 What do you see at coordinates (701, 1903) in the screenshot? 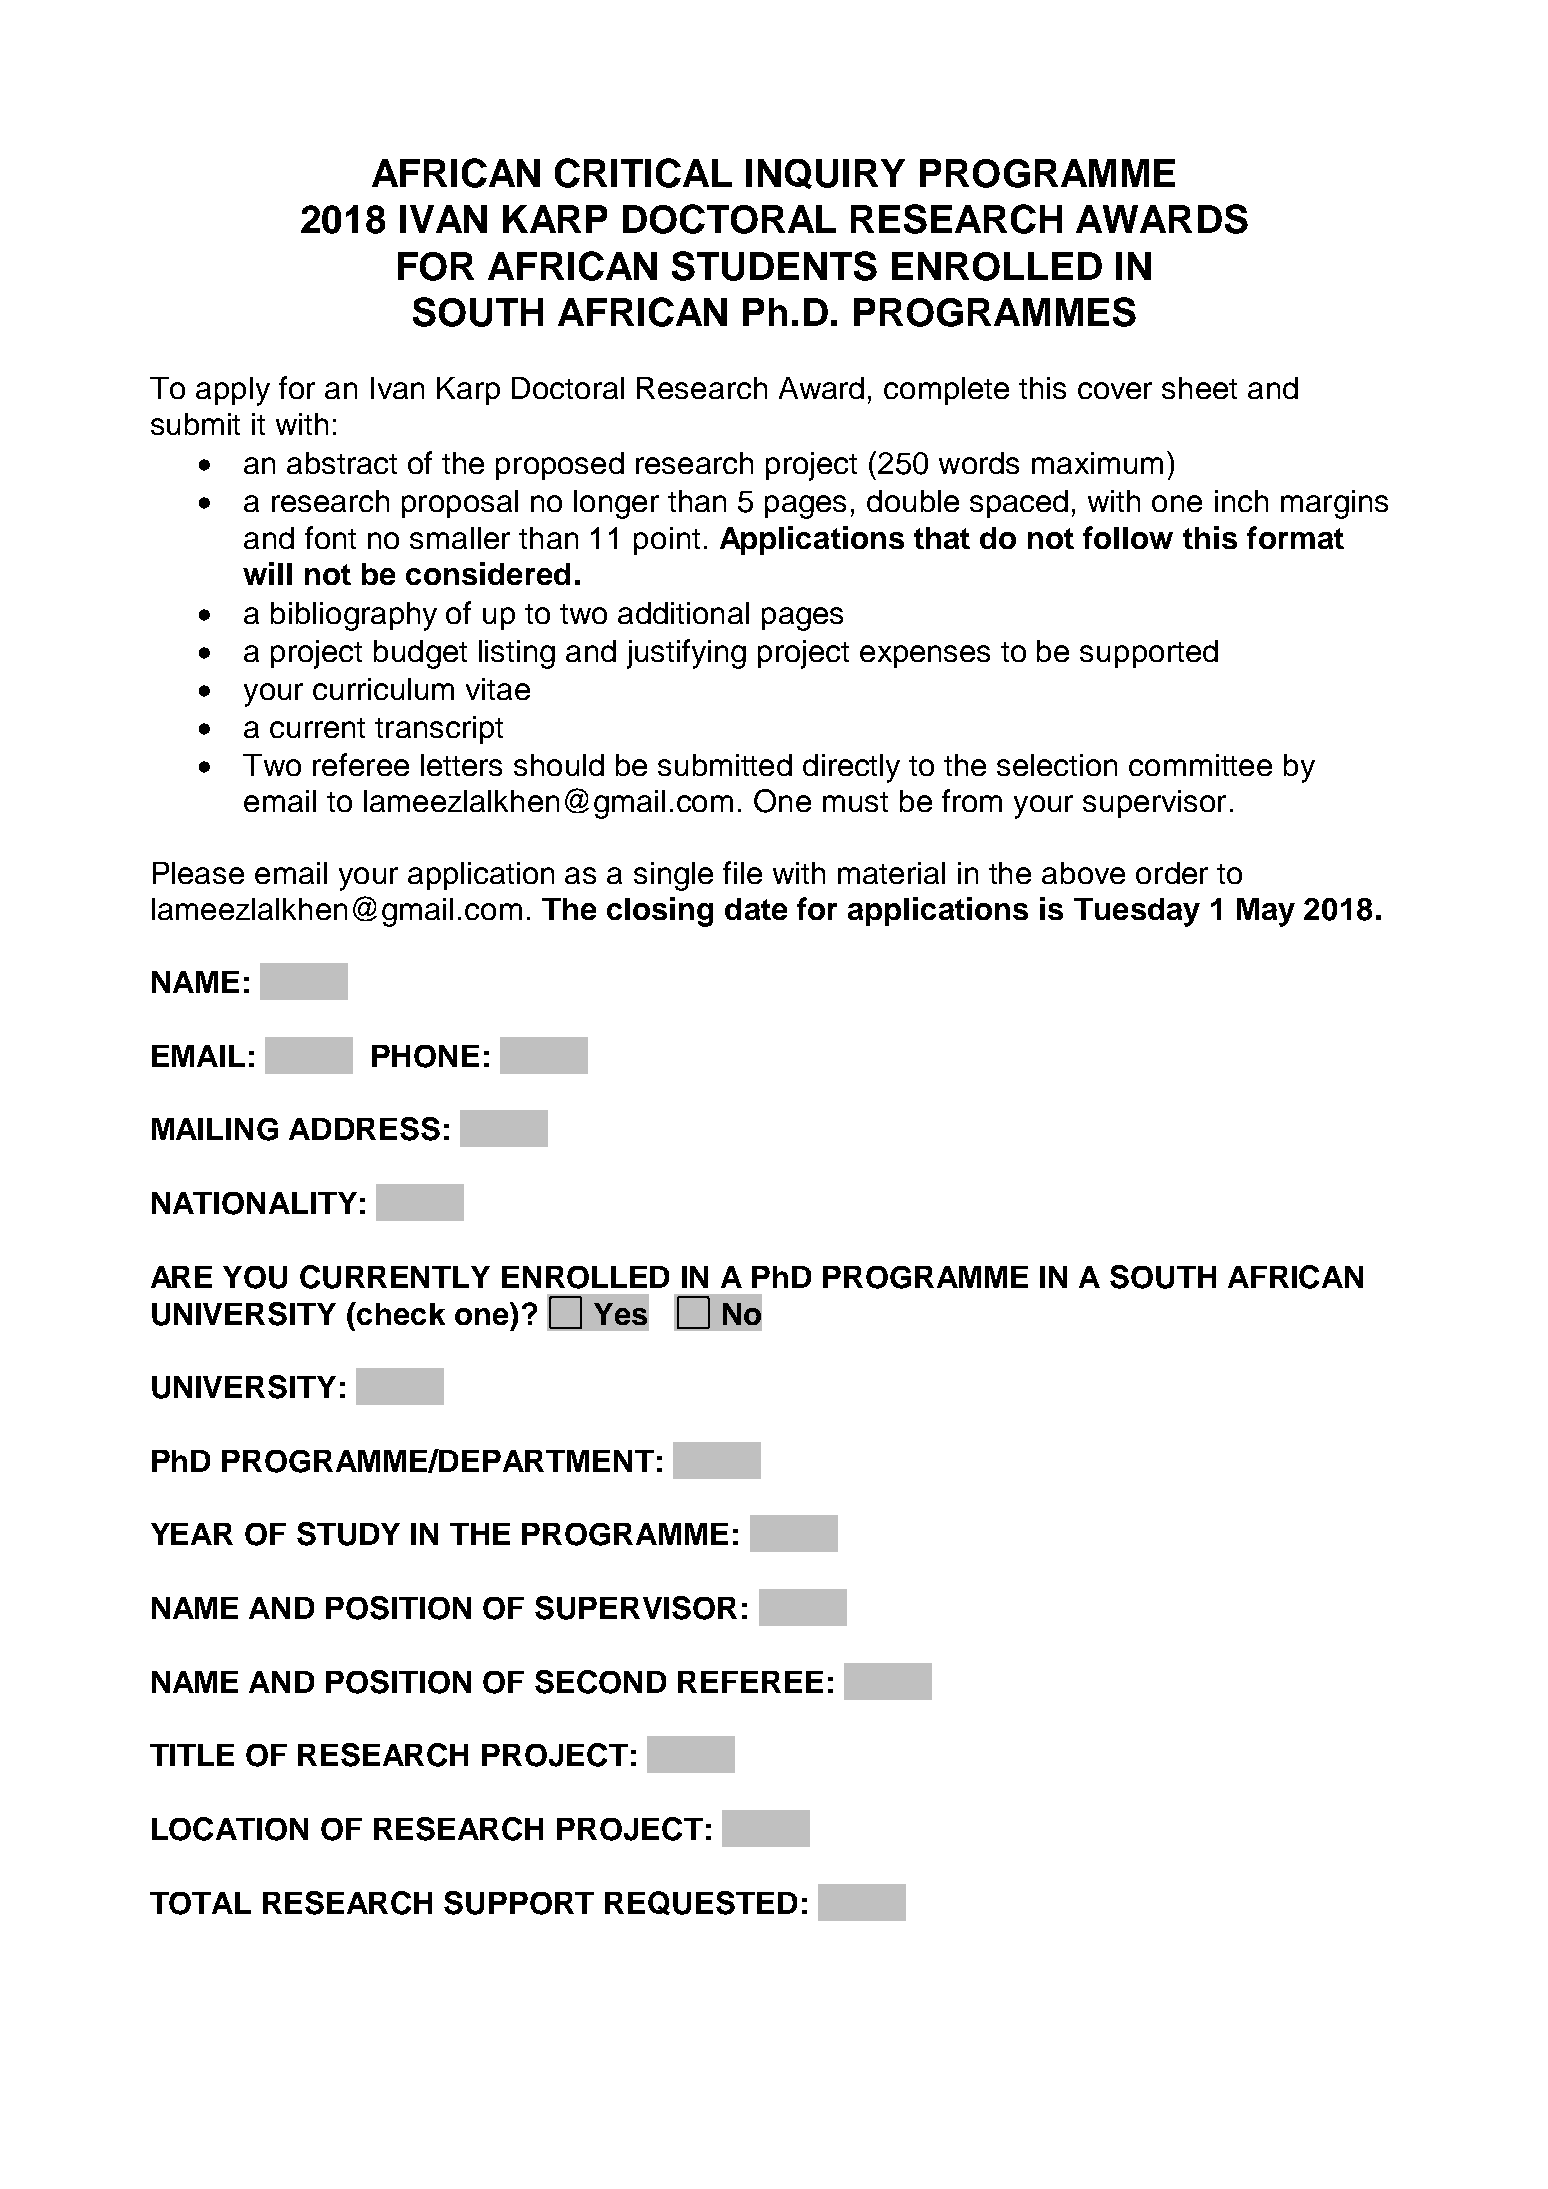
I see `REQUESTED` at bounding box center [701, 1903].
